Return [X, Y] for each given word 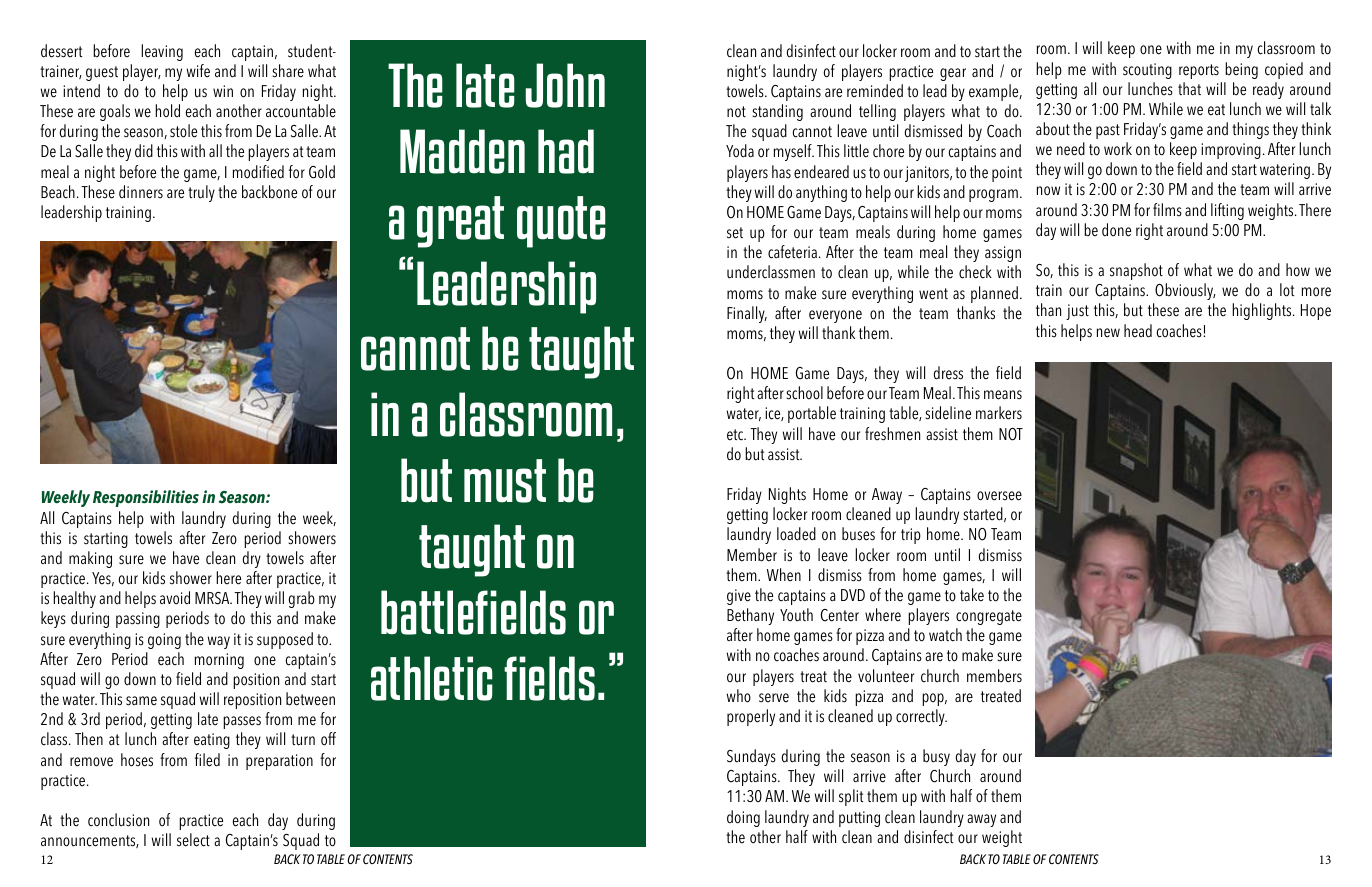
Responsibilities [146, 498]
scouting [1147, 71]
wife [198, 71]
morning [219, 661]
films [1167, 210]
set [735, 233]
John [565, 85]
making [90, 559]
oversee [999, 496]
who [739, 696]
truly [201, 193]
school [804, 393]
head [1138, 331]
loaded [796, 534]
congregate [989, 617]
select [193, 840]
